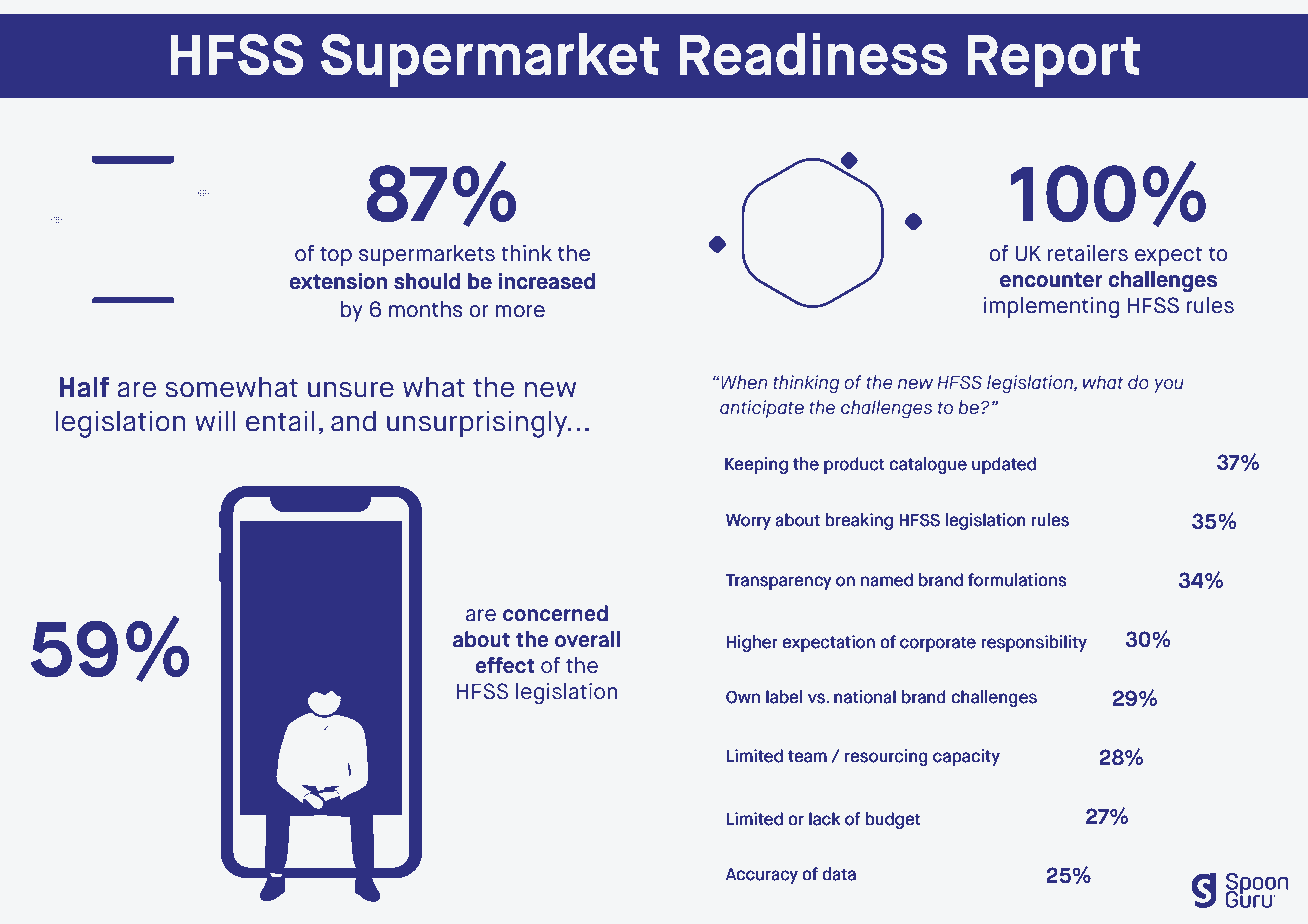 This image has height=924, width=1308. Describe the element at coordinates (824, 819) in the image. I see `lack` at that location.
